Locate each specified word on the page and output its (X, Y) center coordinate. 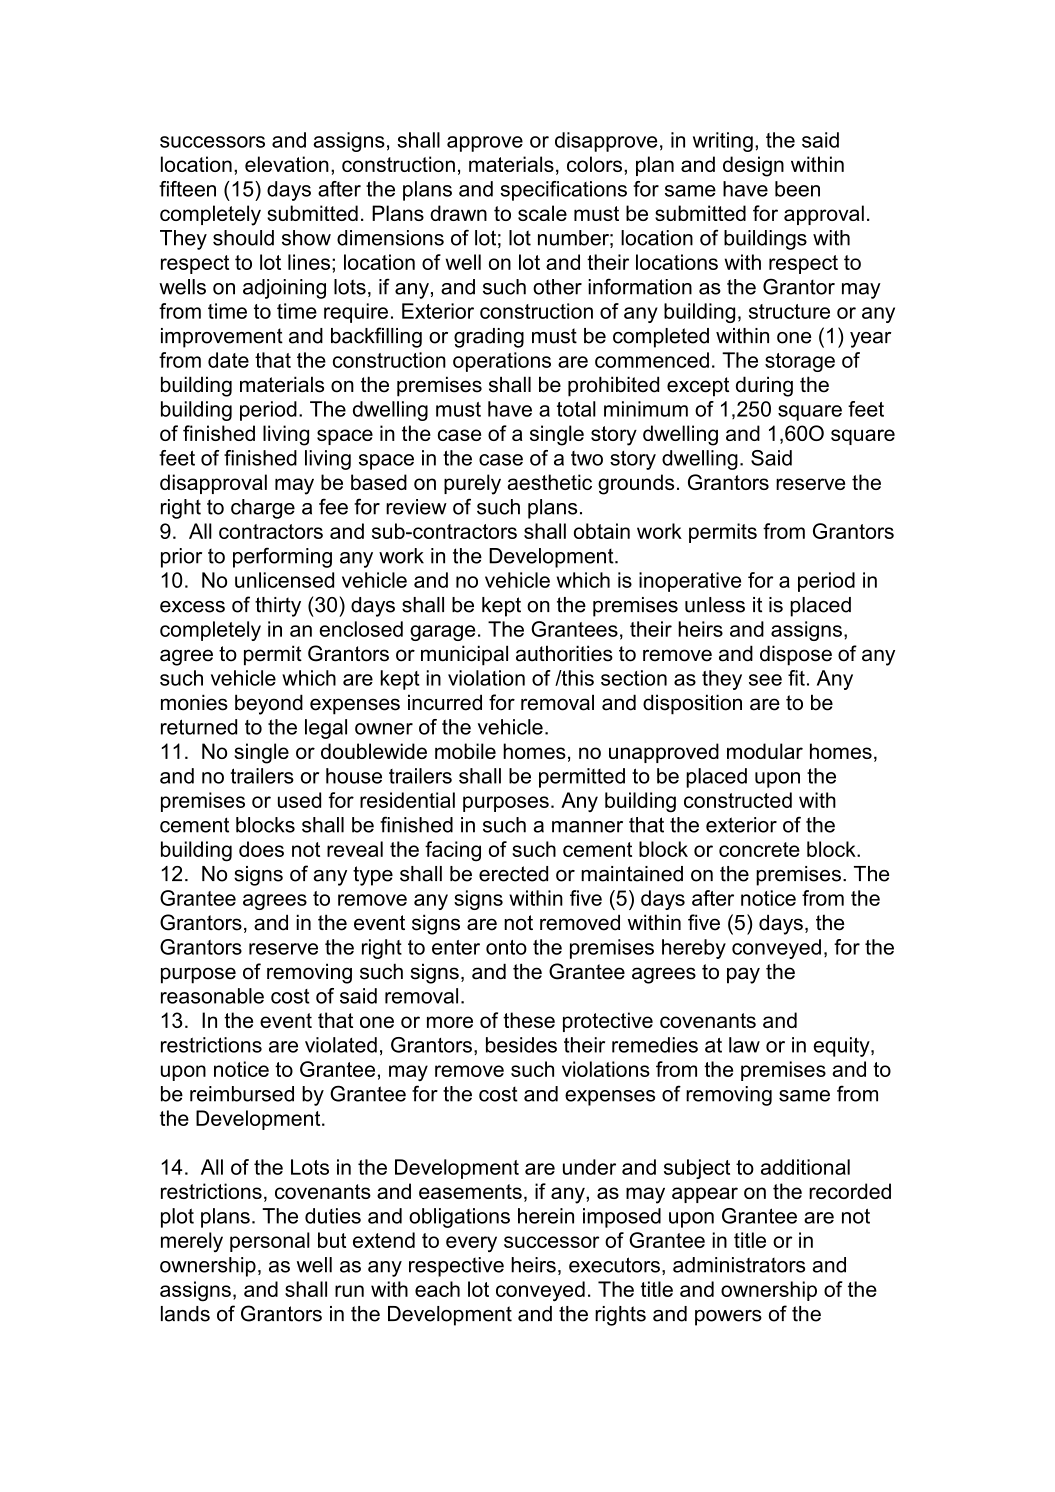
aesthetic (550, 482)
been (797, 189)
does (261, 849)
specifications (563, 191)
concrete (759, 849)
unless (715, 605)
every (471, 1244)
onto (506, 947)
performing (282, 557)
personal (270, 1242)
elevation (287, 164)
